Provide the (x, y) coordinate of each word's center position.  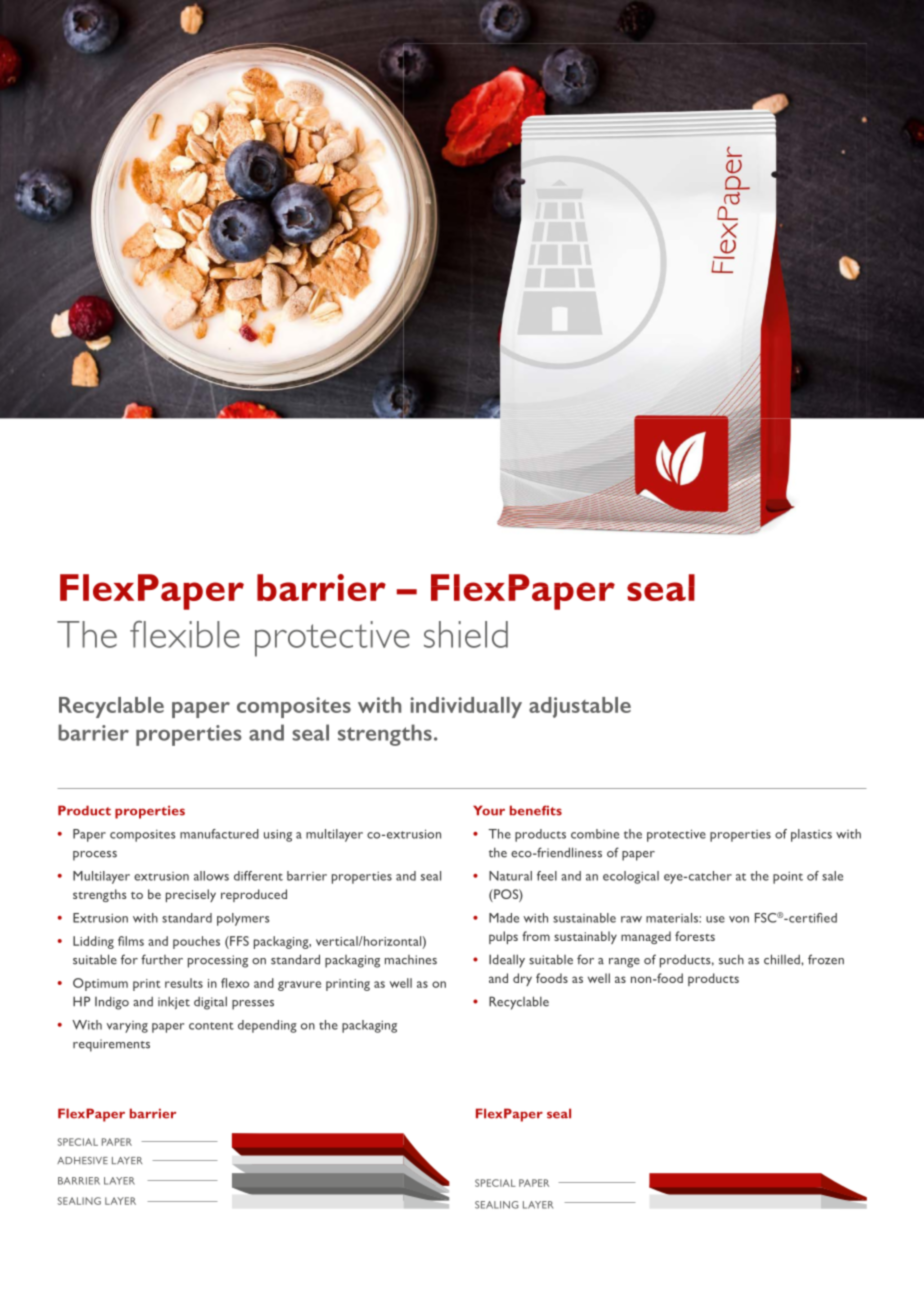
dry (522, 979)
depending (267, 1026)
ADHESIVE (82, 1160)
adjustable (580, 707)
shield (466, 634)
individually (466, 707)
